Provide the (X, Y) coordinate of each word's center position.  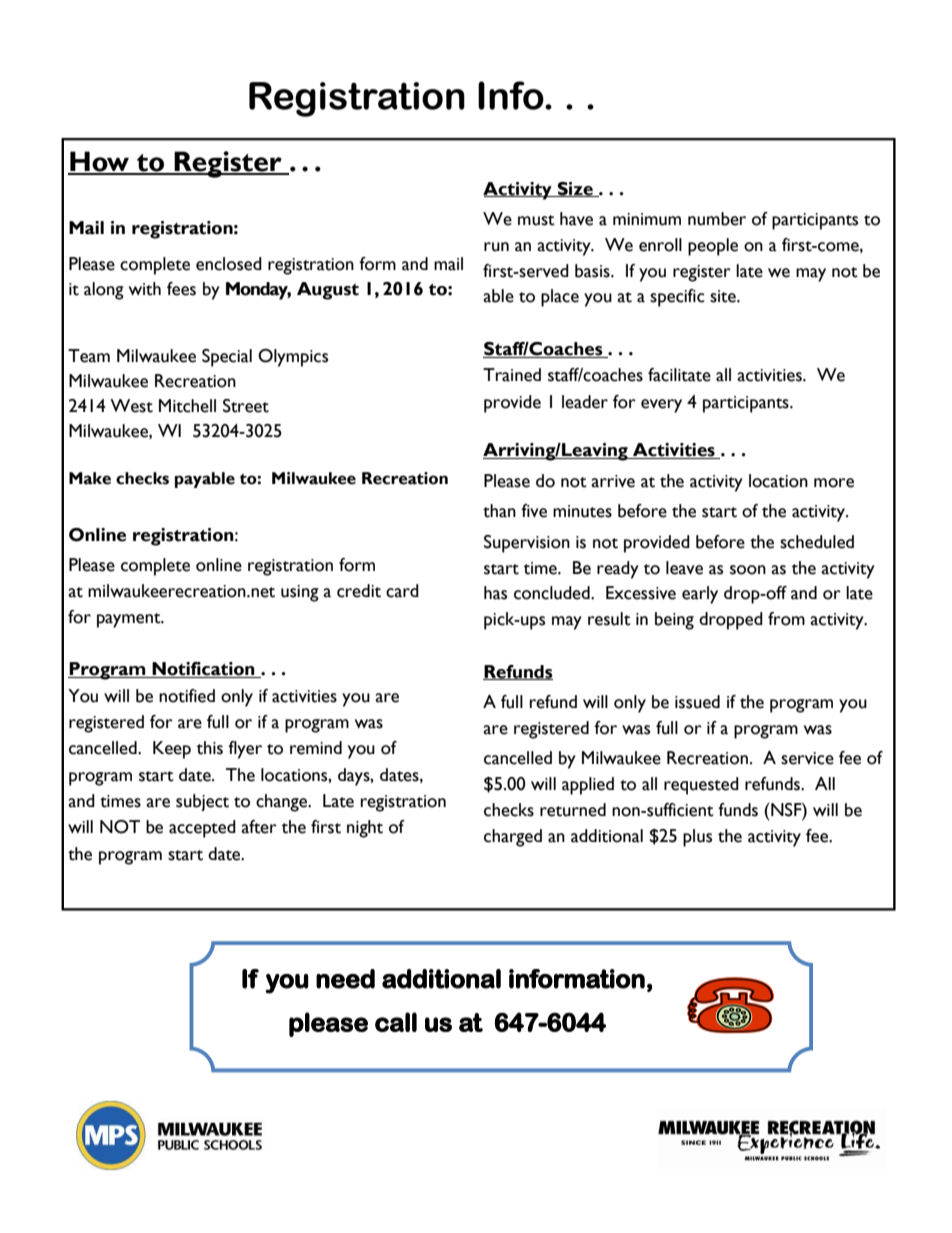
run (496, 247)
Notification (203, 670)
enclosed (229, 264)
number (717, 219)
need (345, 979)
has (495, 593)
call (396, 1022)
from (786, 619)
